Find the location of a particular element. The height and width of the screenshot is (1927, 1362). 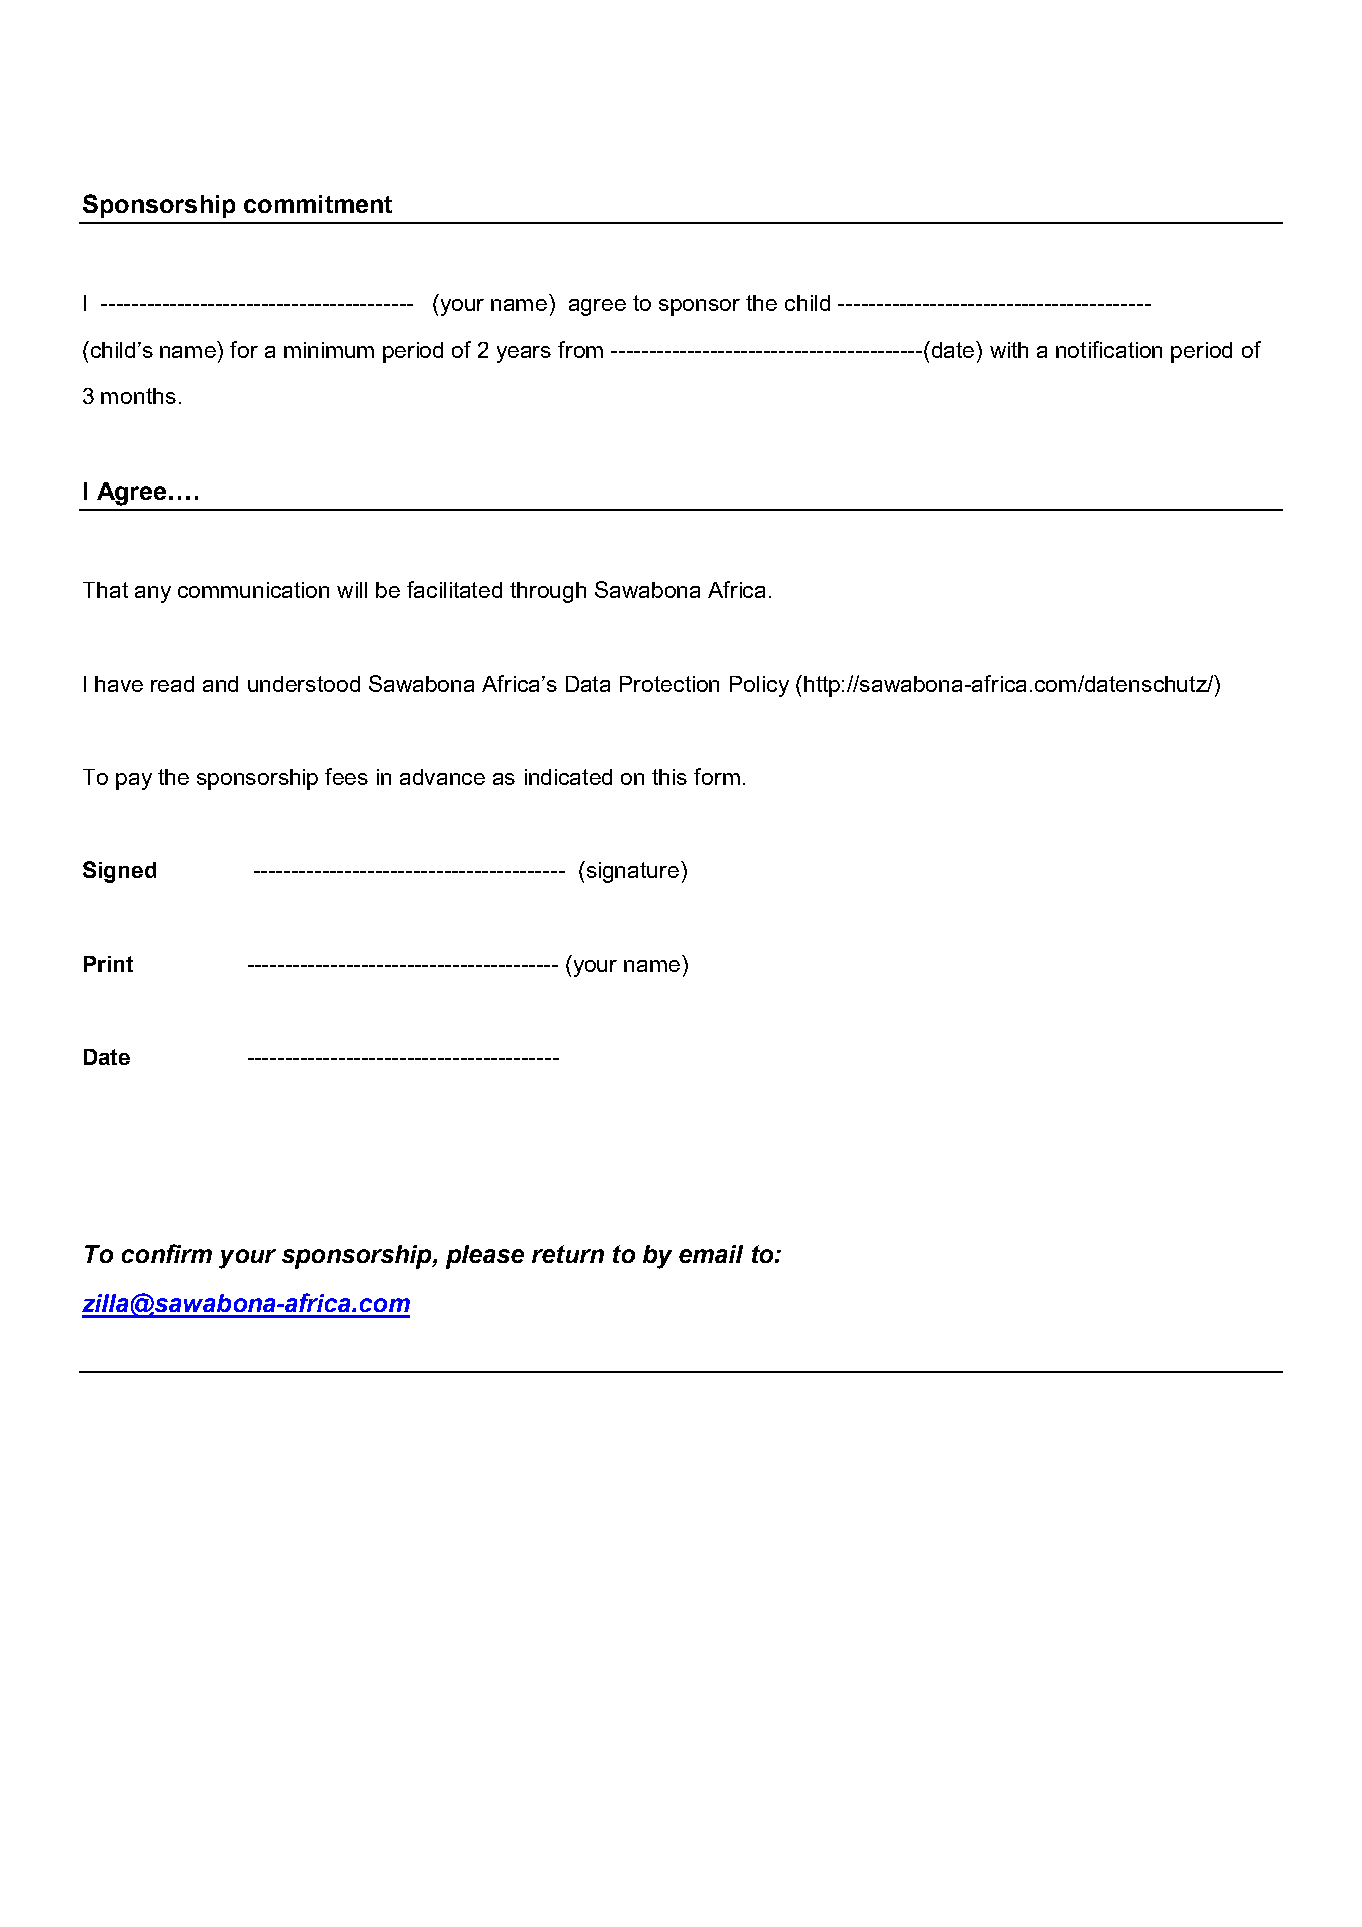

commitment is located at coordinates (318, 204).
